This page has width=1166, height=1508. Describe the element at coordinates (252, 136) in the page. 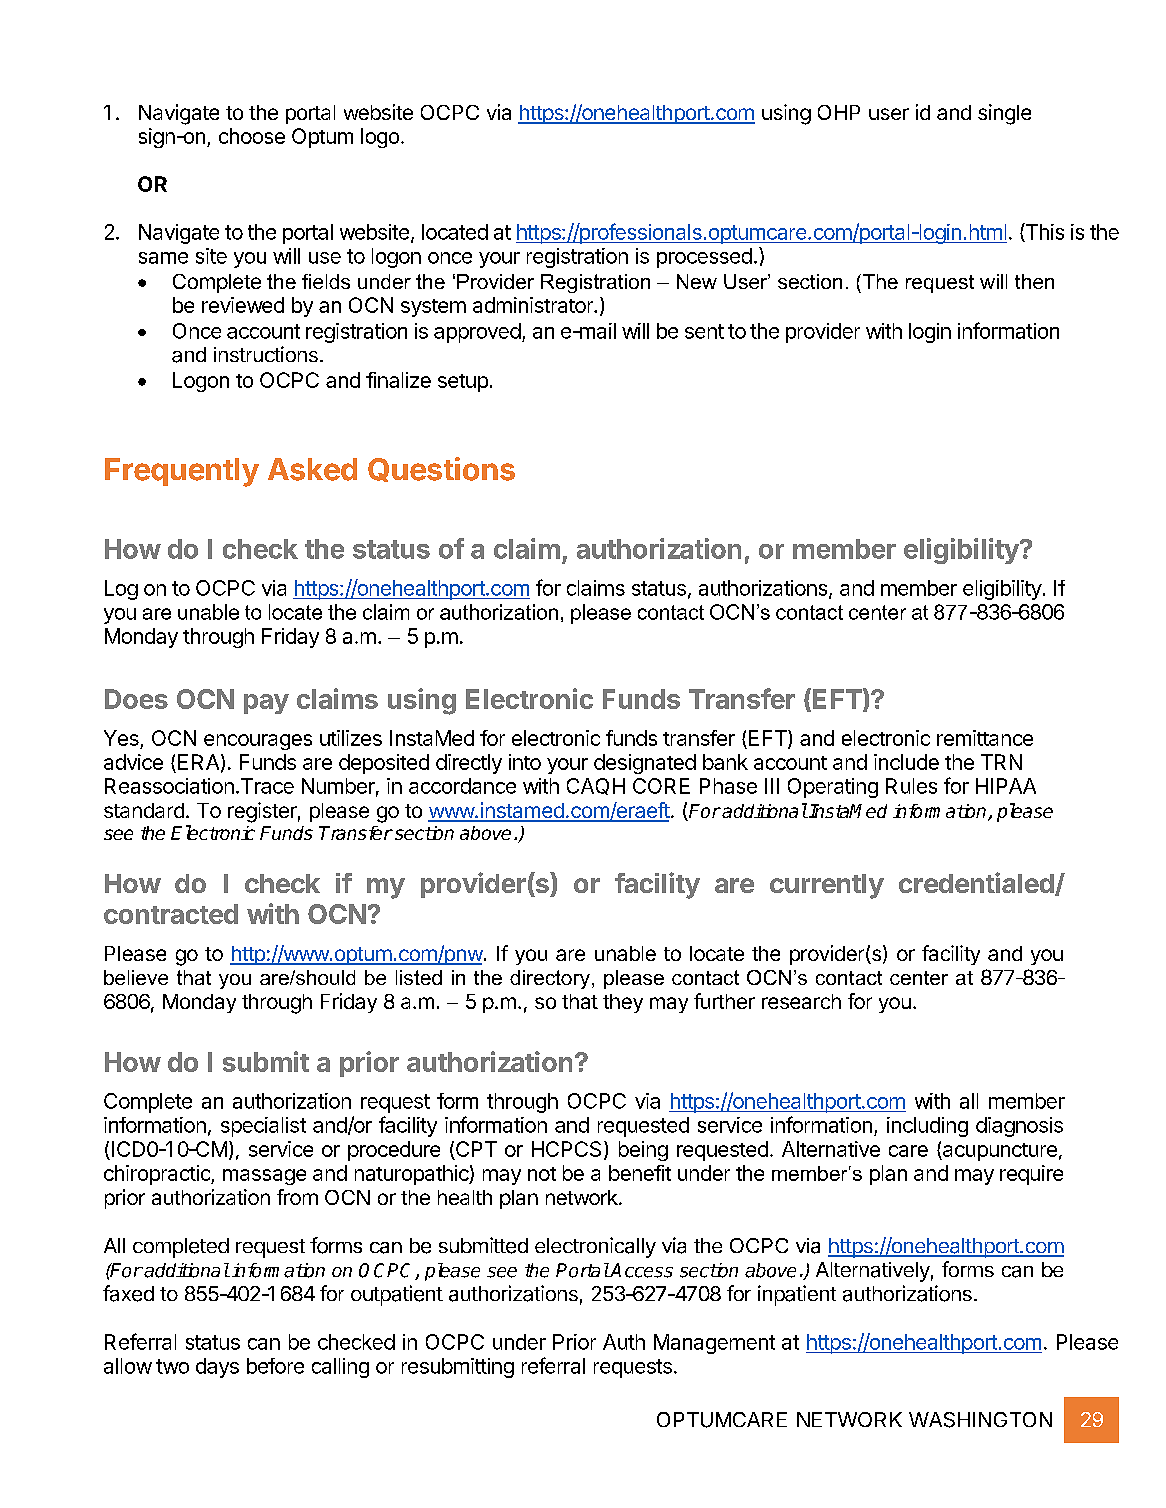

I see `choose` at that location.
